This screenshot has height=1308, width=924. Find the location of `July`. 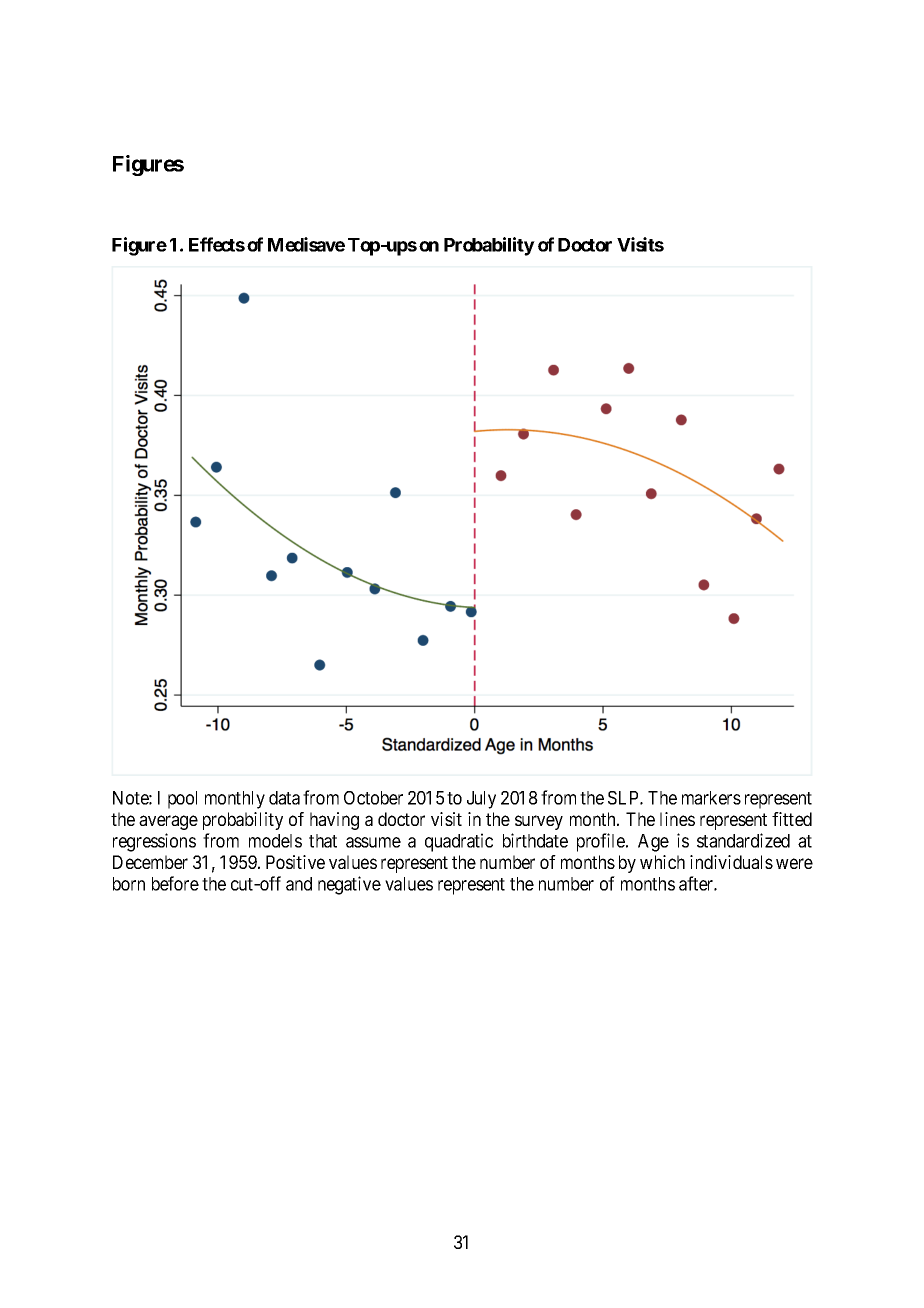

July is located at coordinates (481, 800).
